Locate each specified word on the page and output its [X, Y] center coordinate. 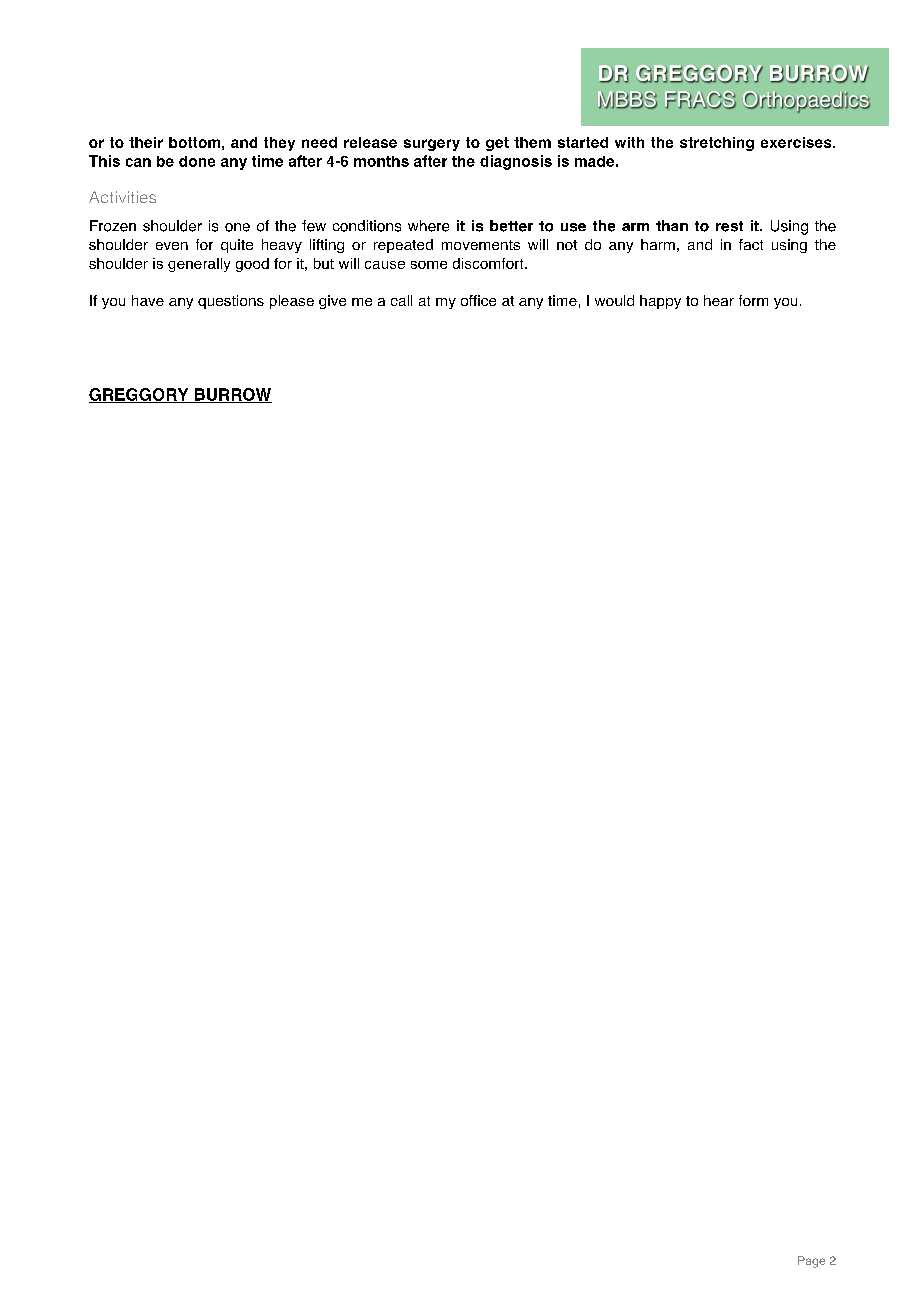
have [148, 300]
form [753, 300]
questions [231, 302]
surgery [432, 145]
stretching [717, 144]
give [332, 302]
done [197, 161]
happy [660, 302]
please [292, 302]
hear [719, 300]
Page [811, 1262]
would [614, 300]
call [401, 300]
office [478, 300]
